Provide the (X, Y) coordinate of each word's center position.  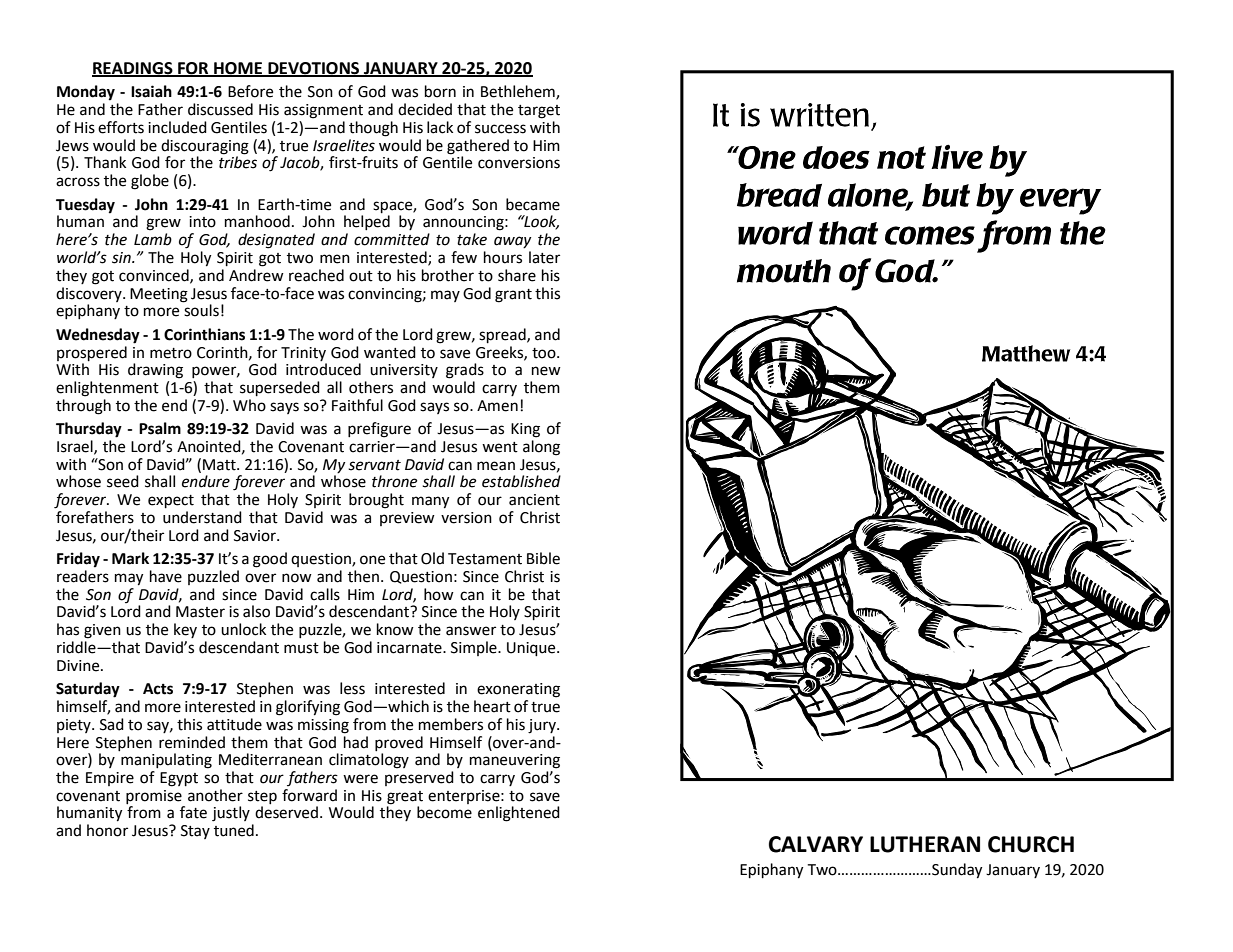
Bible (543, 558)
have (166, 576)
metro (171, 353)
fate (193, 812)
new (546, 371)
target (539, 112)
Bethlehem (519, 92)
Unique (532, 649)
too (545, 353)
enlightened (519, 814)
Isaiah (151, 91)
